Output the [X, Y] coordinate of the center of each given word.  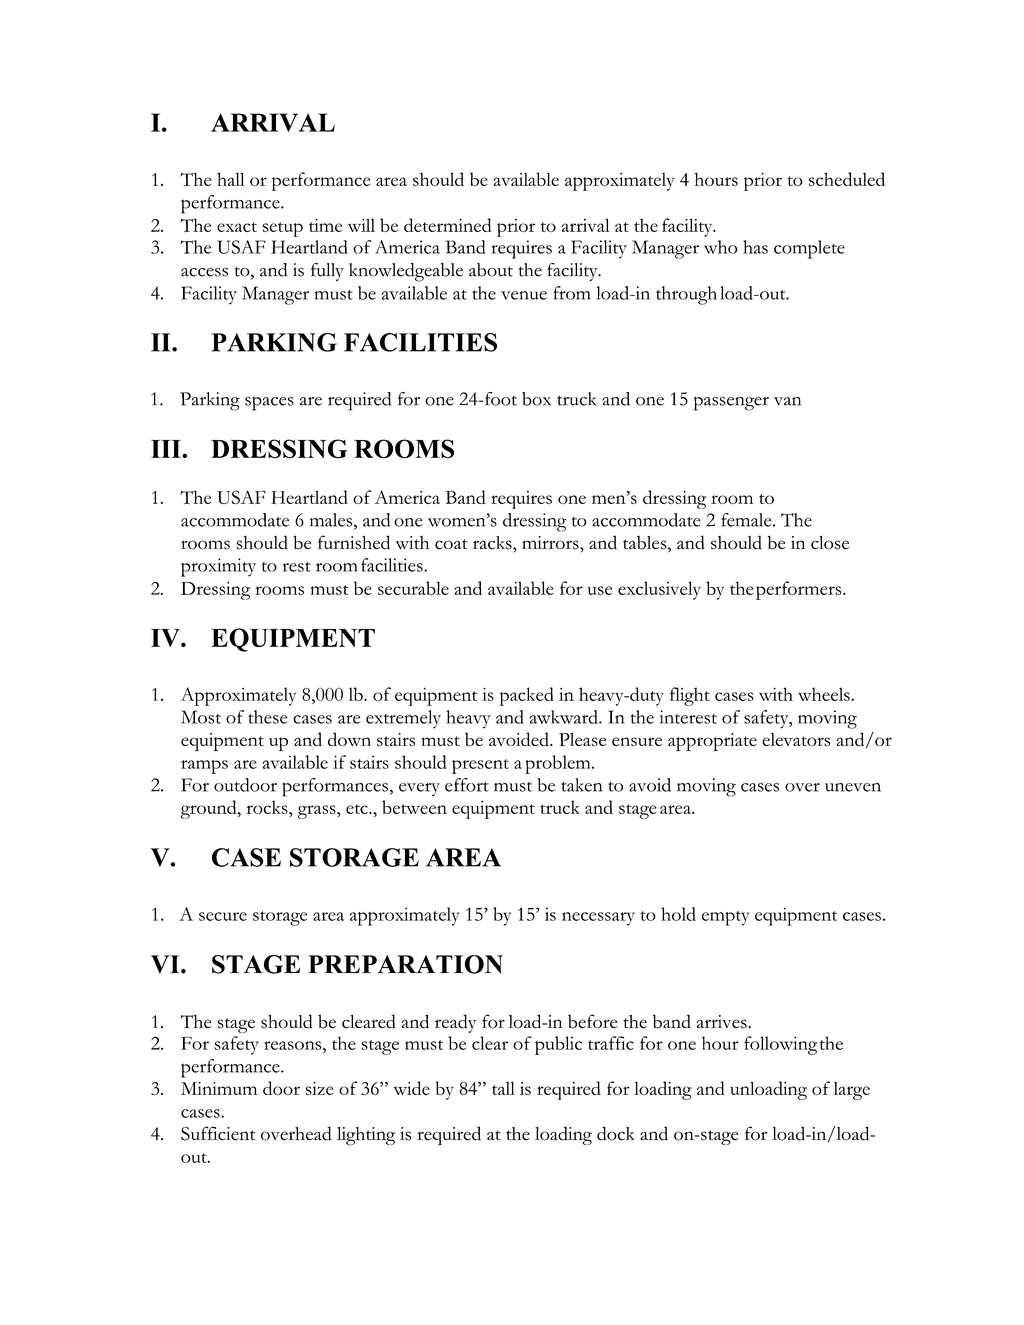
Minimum [219, 1088]
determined [447, 225]
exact [237, 227]
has [755, 247]
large [852, 1091]
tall [503, 1088]
